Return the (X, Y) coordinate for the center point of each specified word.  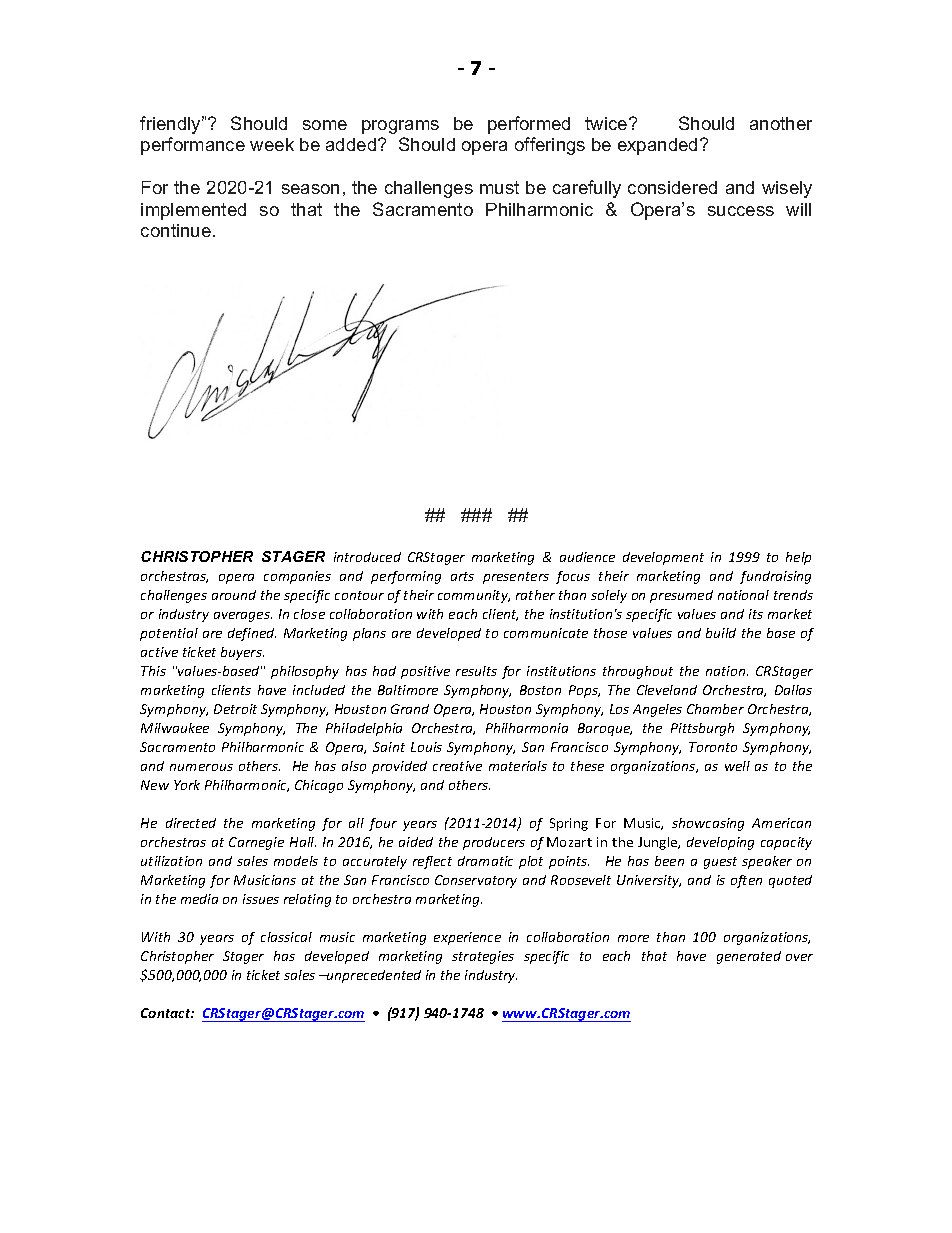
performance (193, 146)
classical (286, 937)
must (499, 187)
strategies (483, 957)
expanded (657, 146)
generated (749, 957)
